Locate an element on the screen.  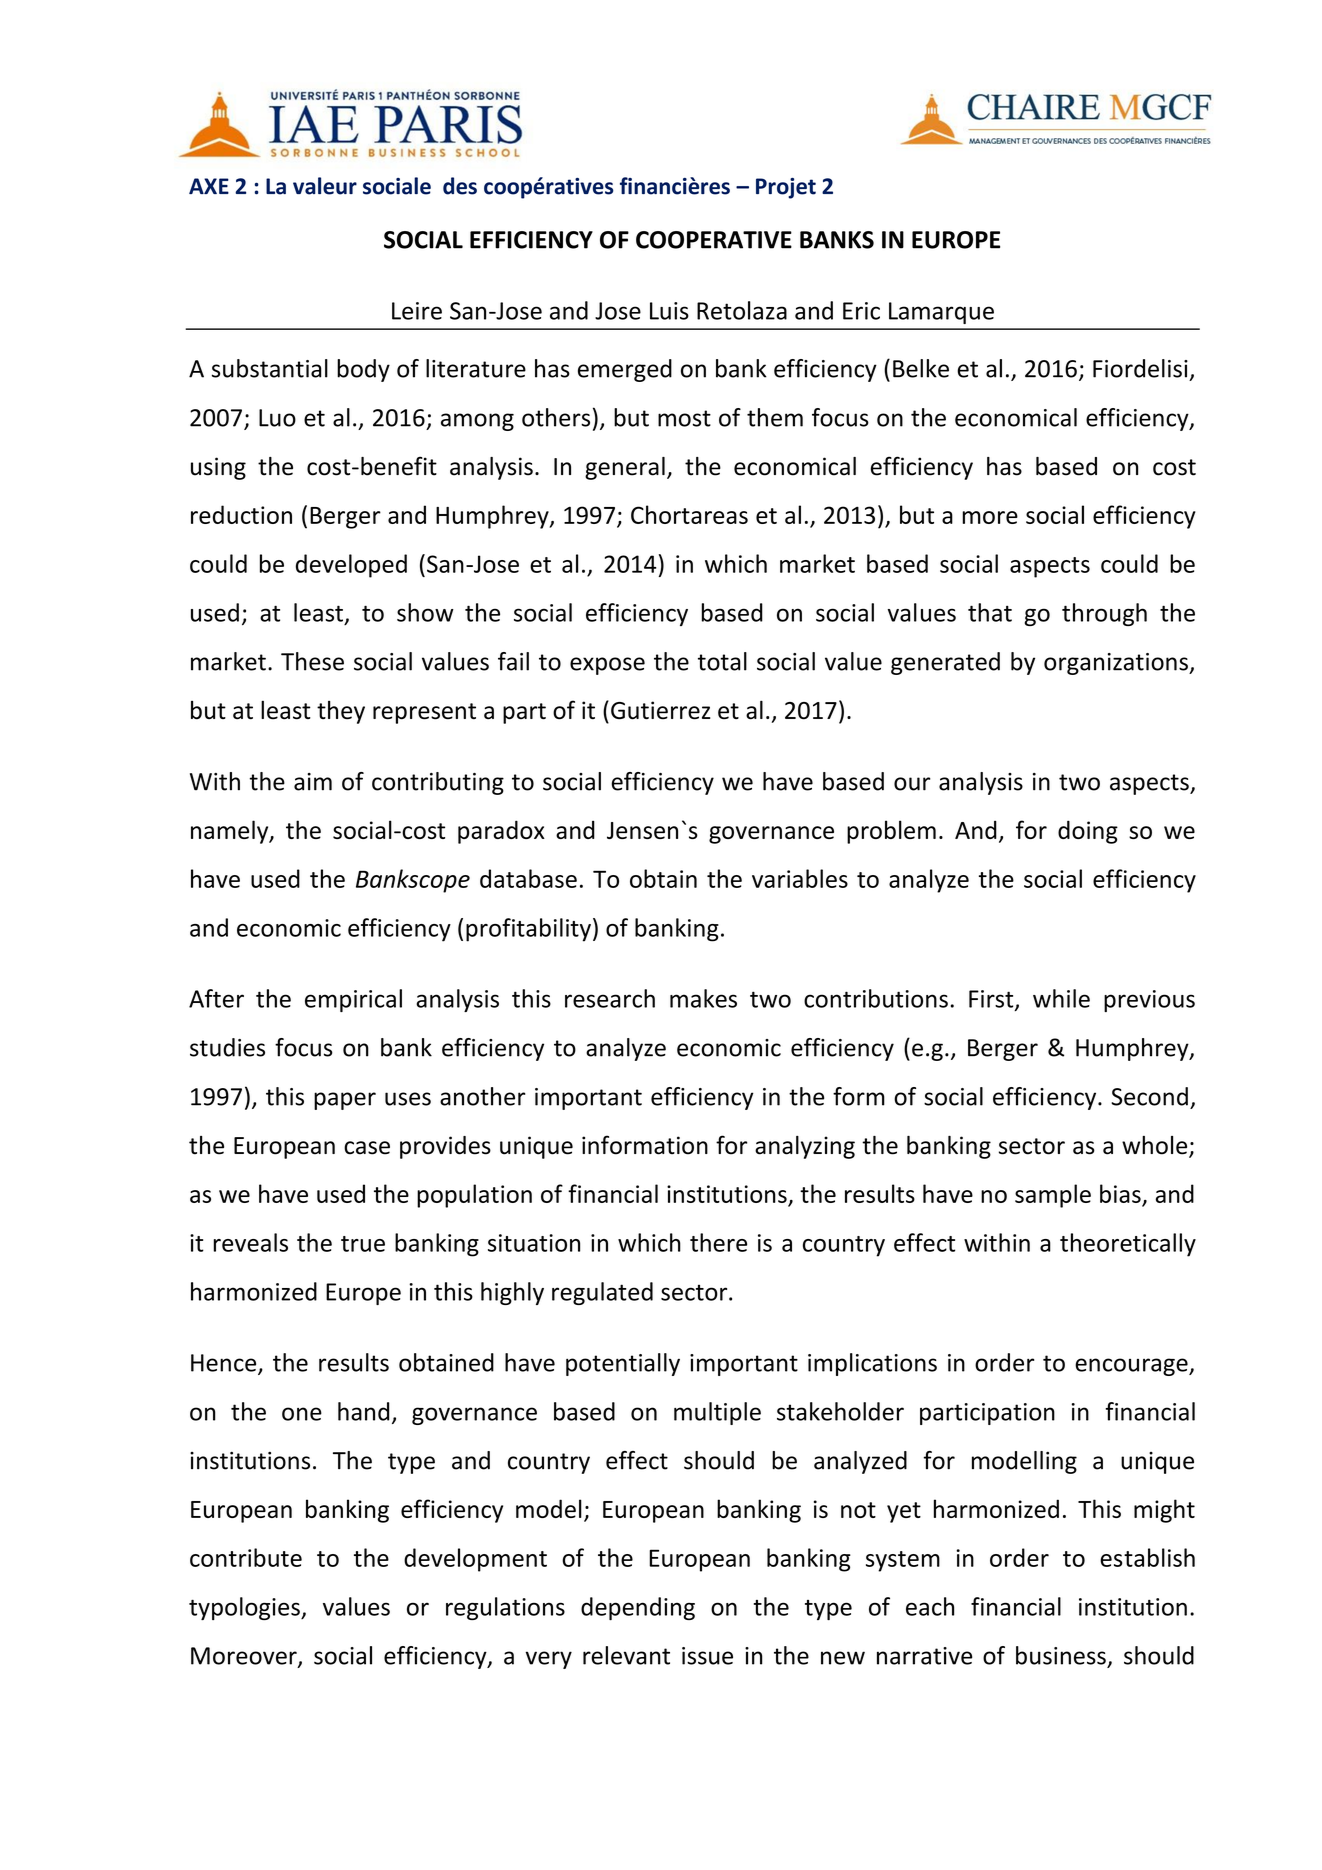
AXE is located at coordinates (209, 186).
